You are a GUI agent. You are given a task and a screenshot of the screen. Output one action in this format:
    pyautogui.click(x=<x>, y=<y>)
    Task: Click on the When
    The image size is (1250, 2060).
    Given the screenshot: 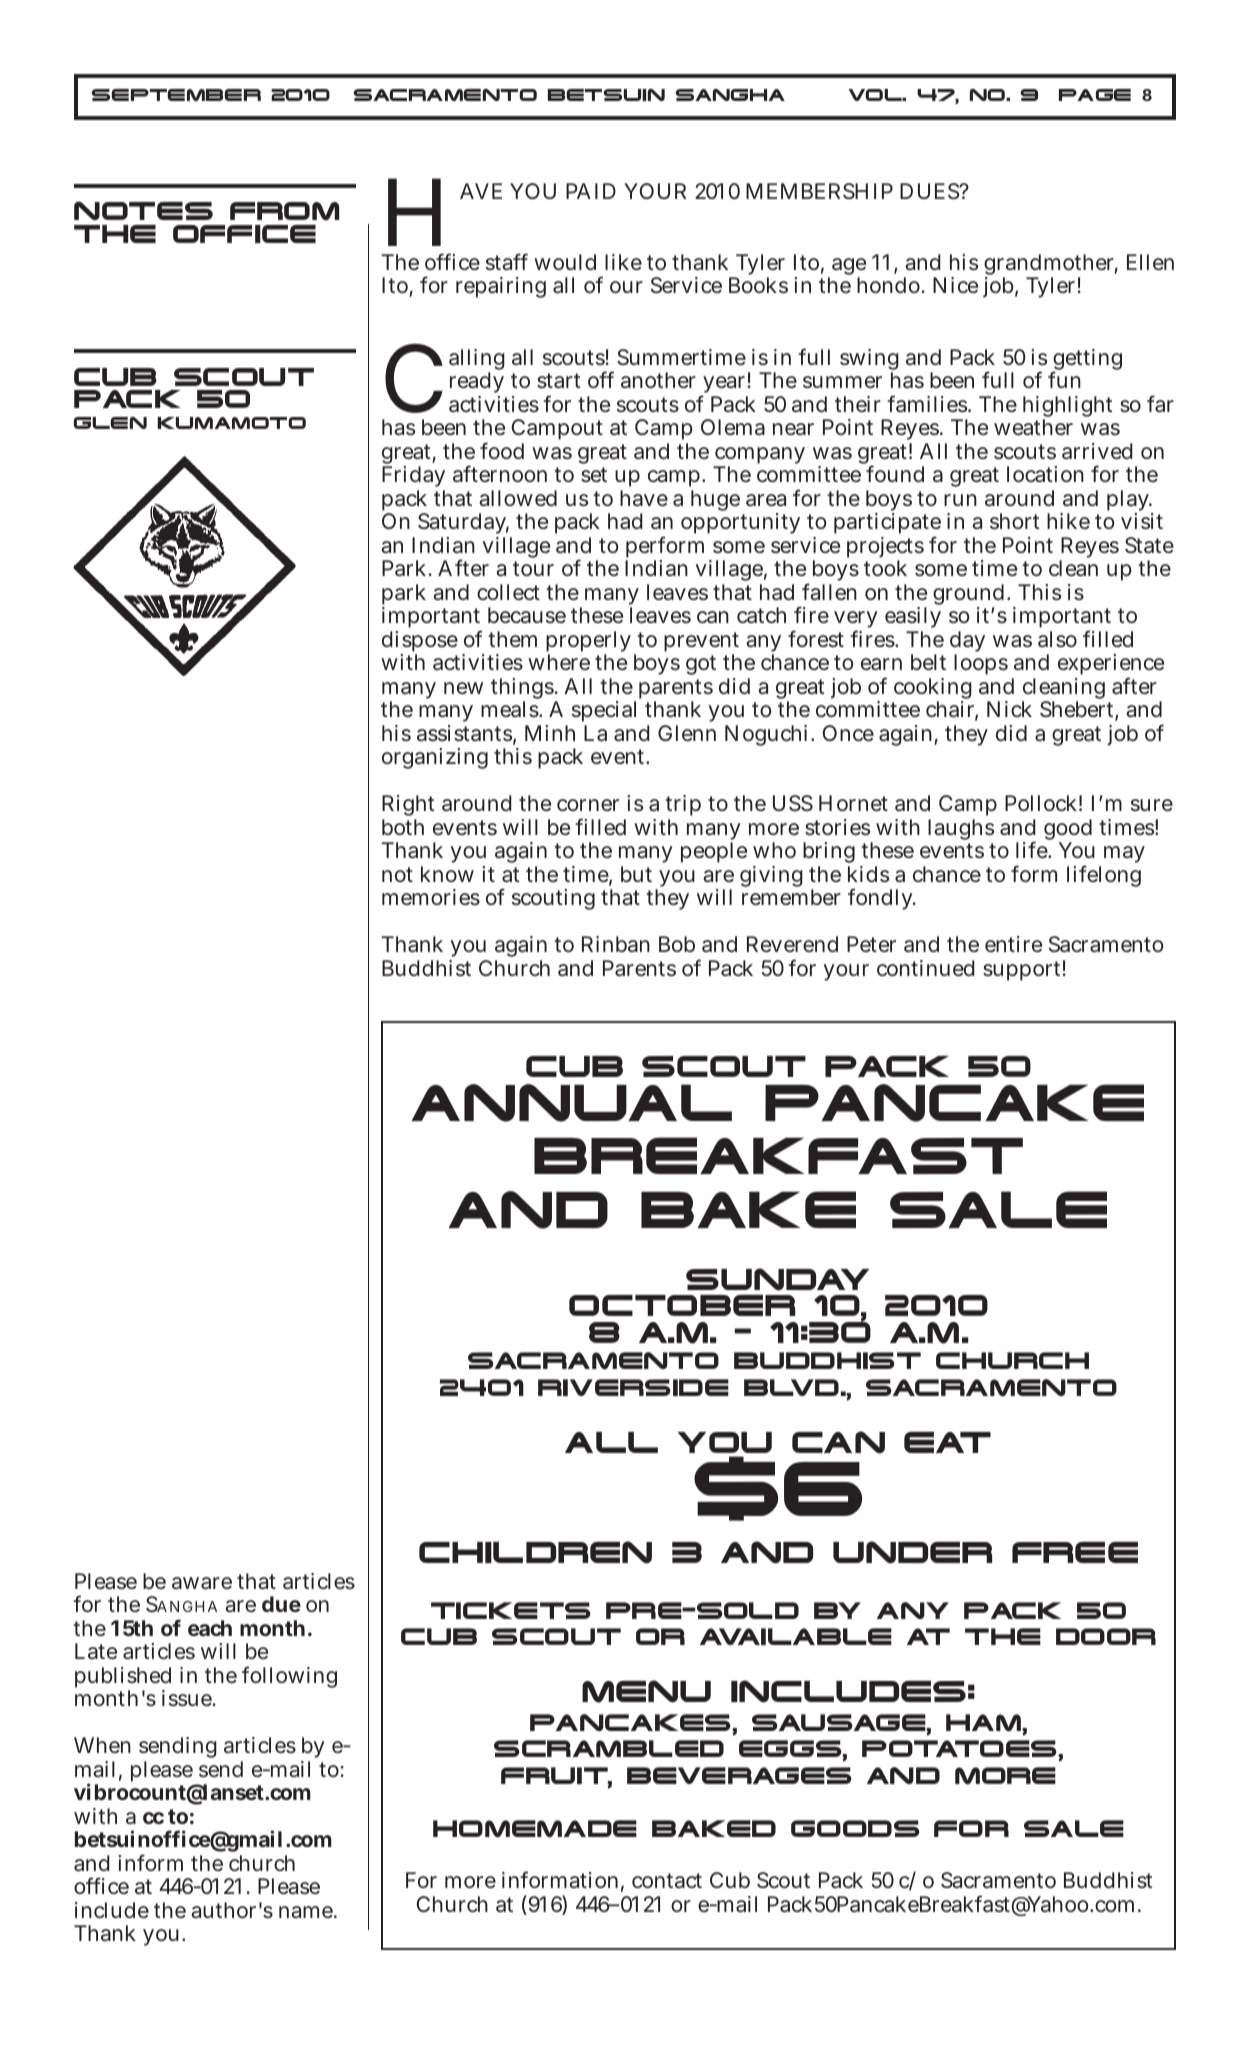 What is the action you would take?
    pyautogui.click(x=102, y=1745)
